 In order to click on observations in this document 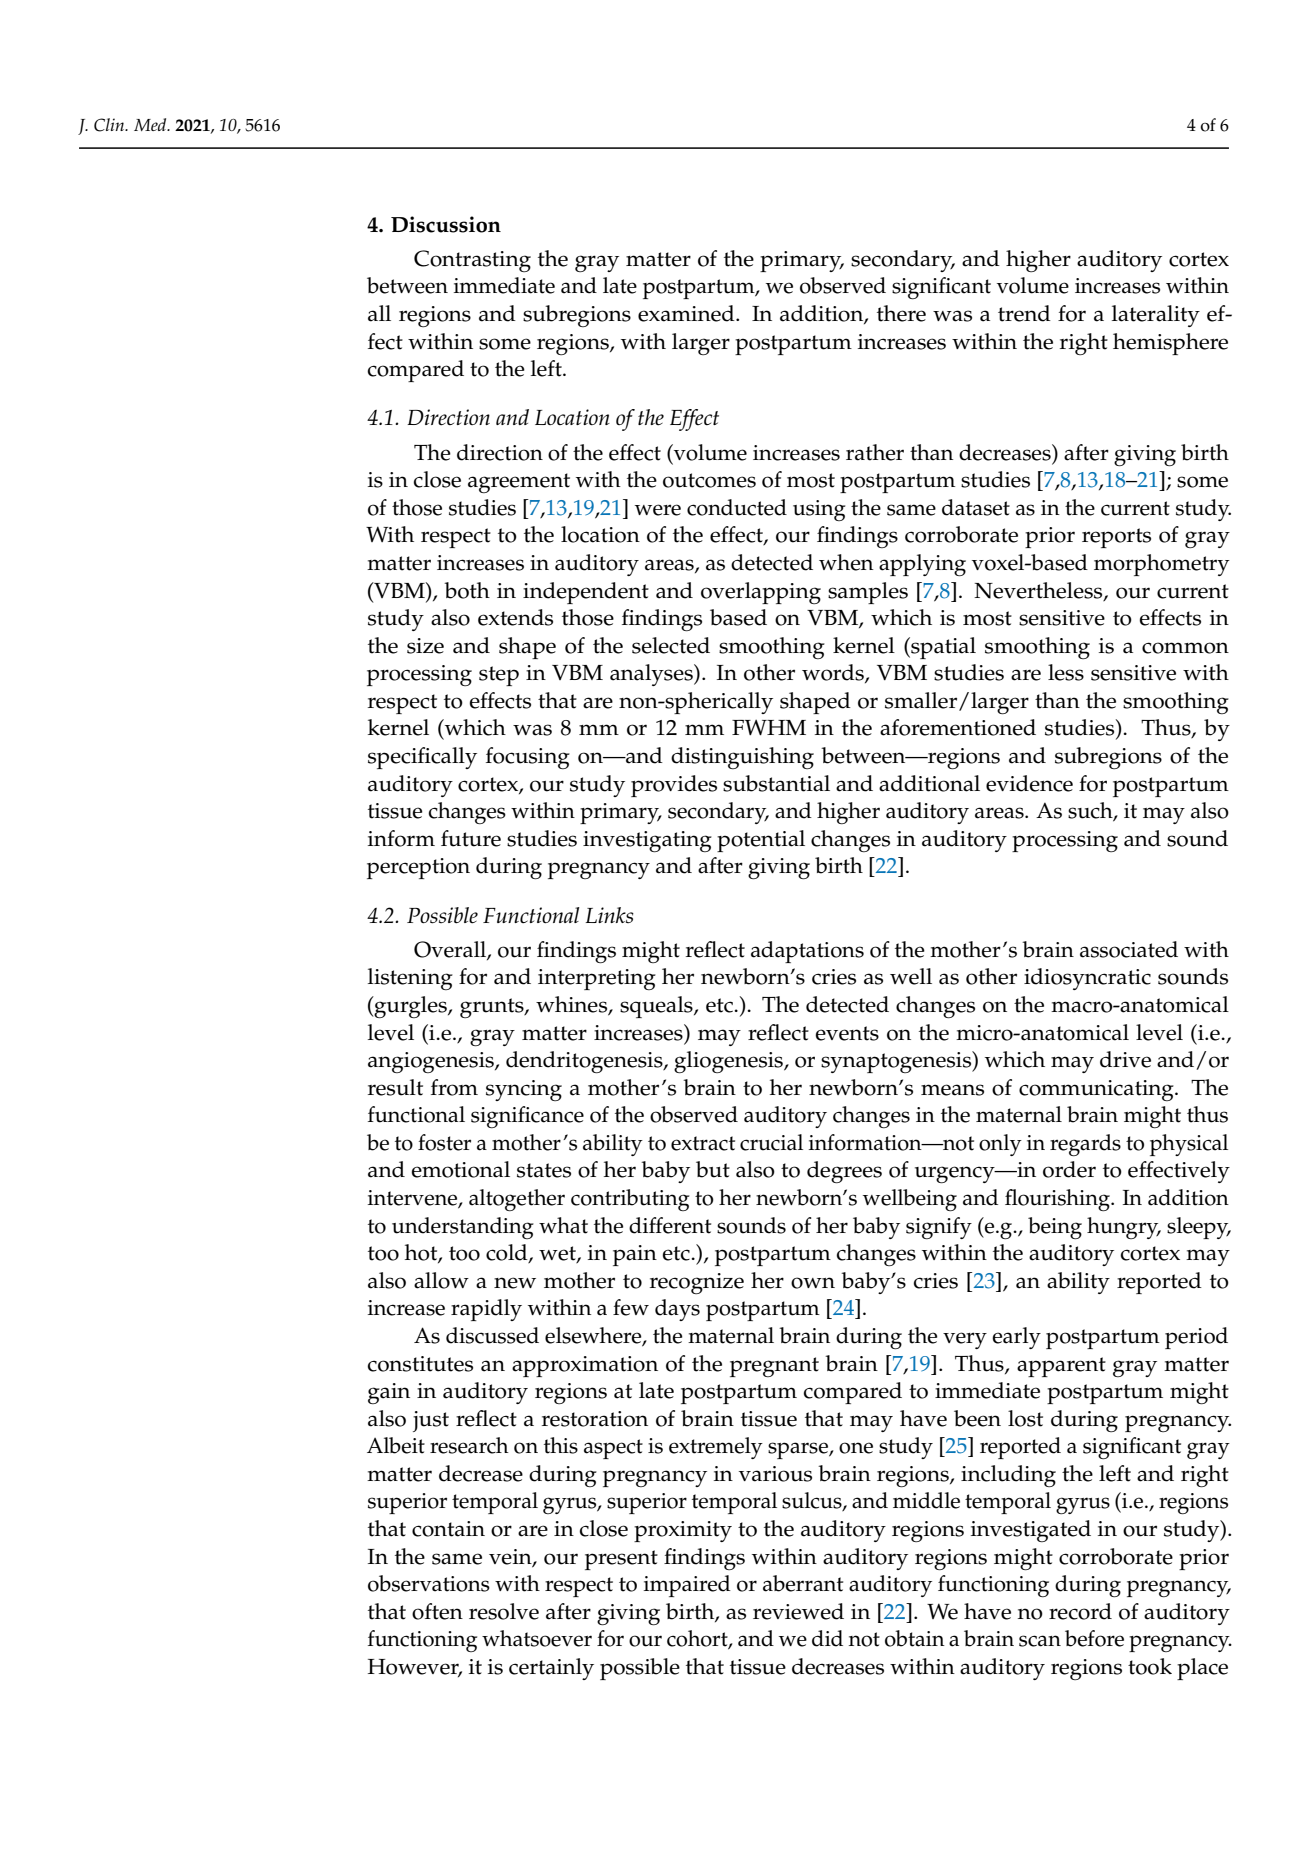, I will do `click(429, 1583)`.
